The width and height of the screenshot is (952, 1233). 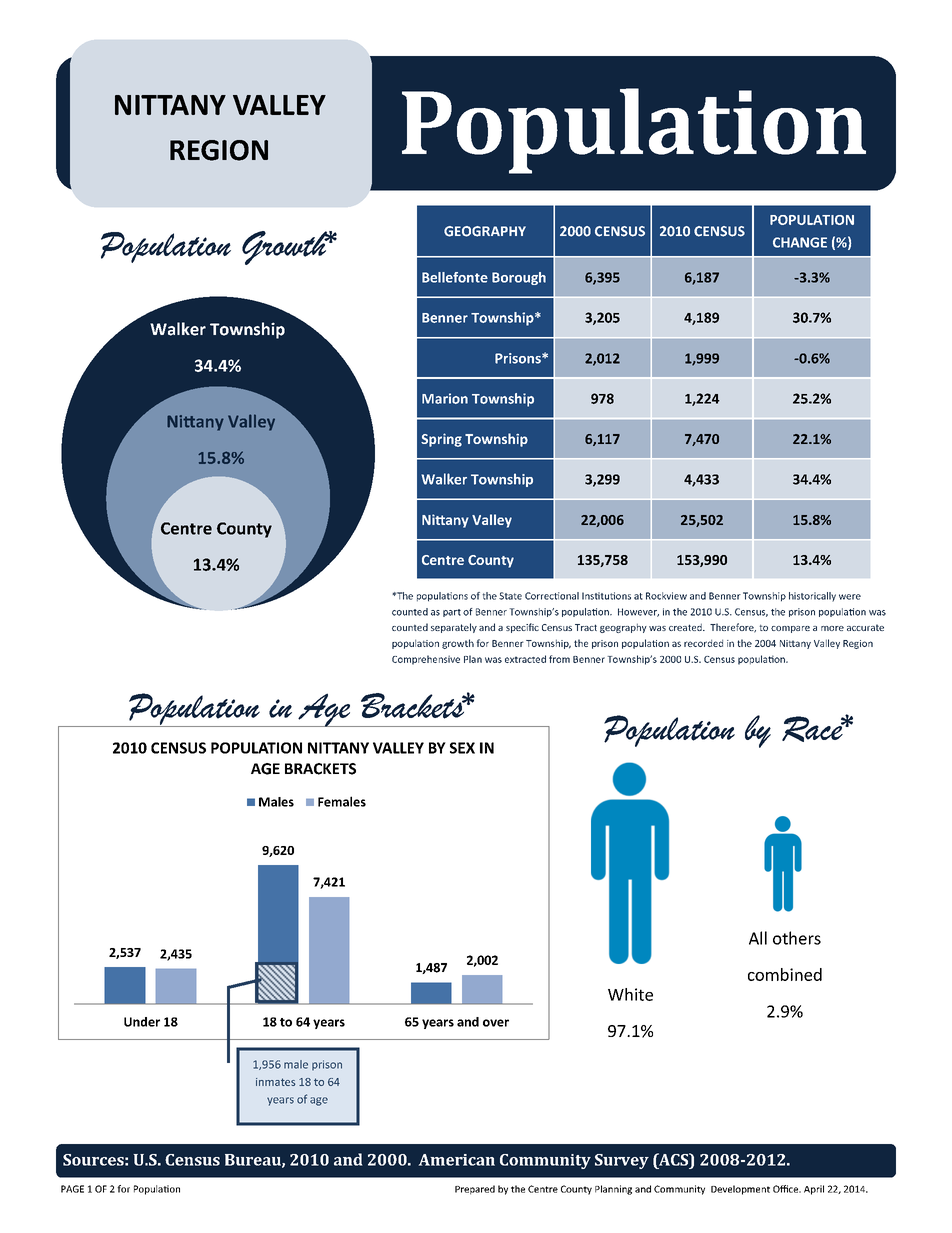 I want to click on American, so click(x=456, y=1160).
